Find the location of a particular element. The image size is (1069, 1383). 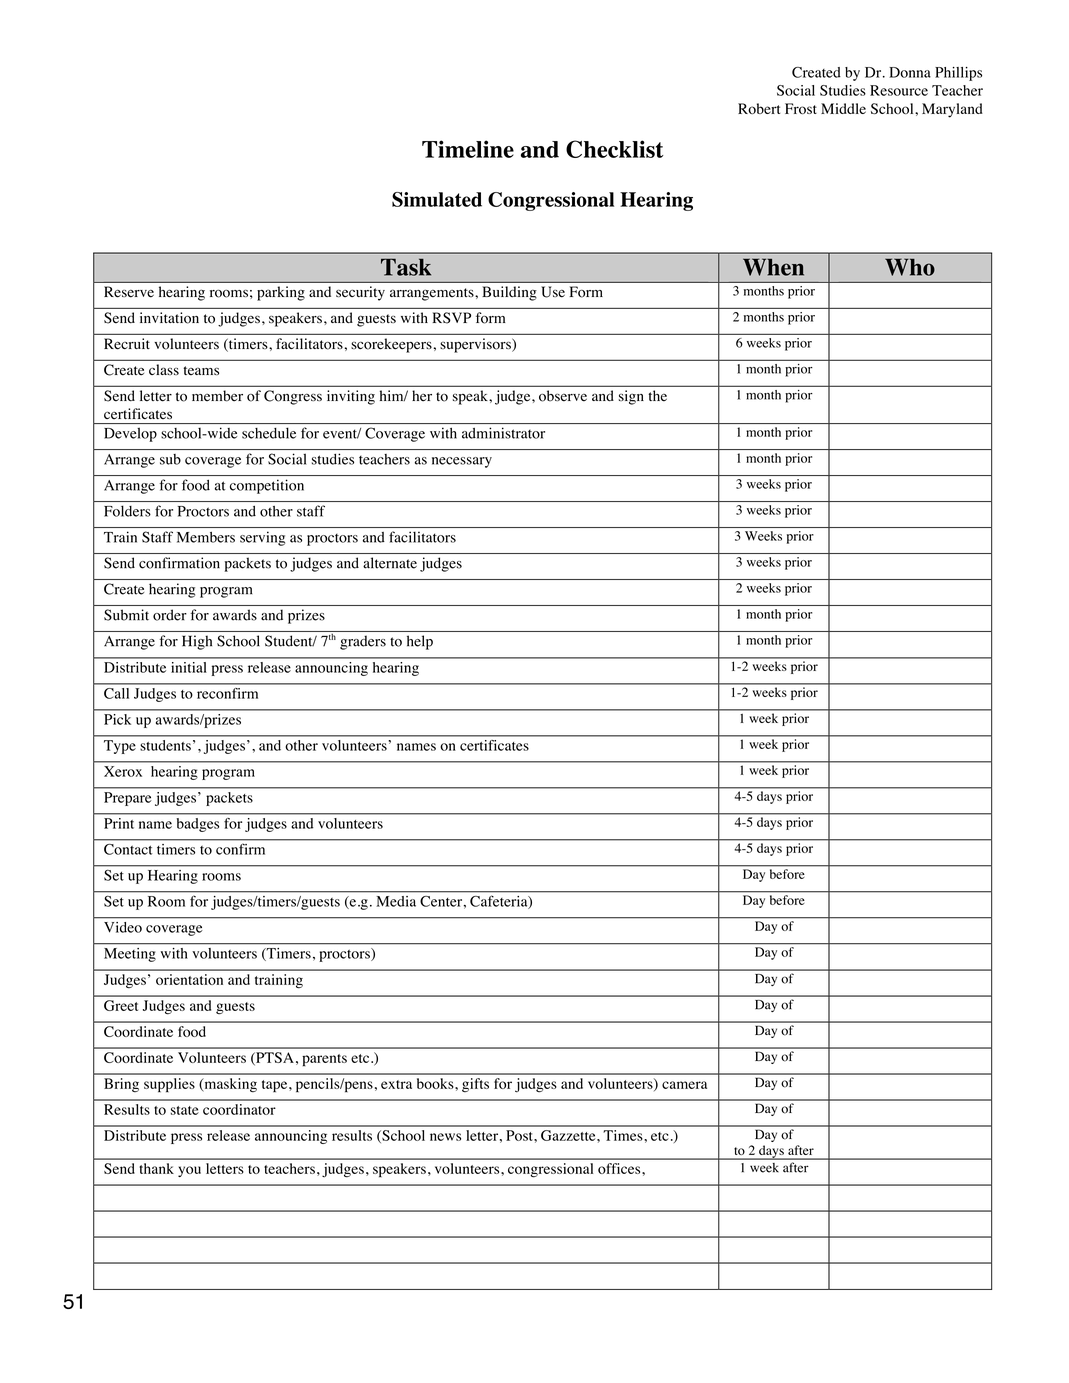

Who is located at coordinates (910, 267).
